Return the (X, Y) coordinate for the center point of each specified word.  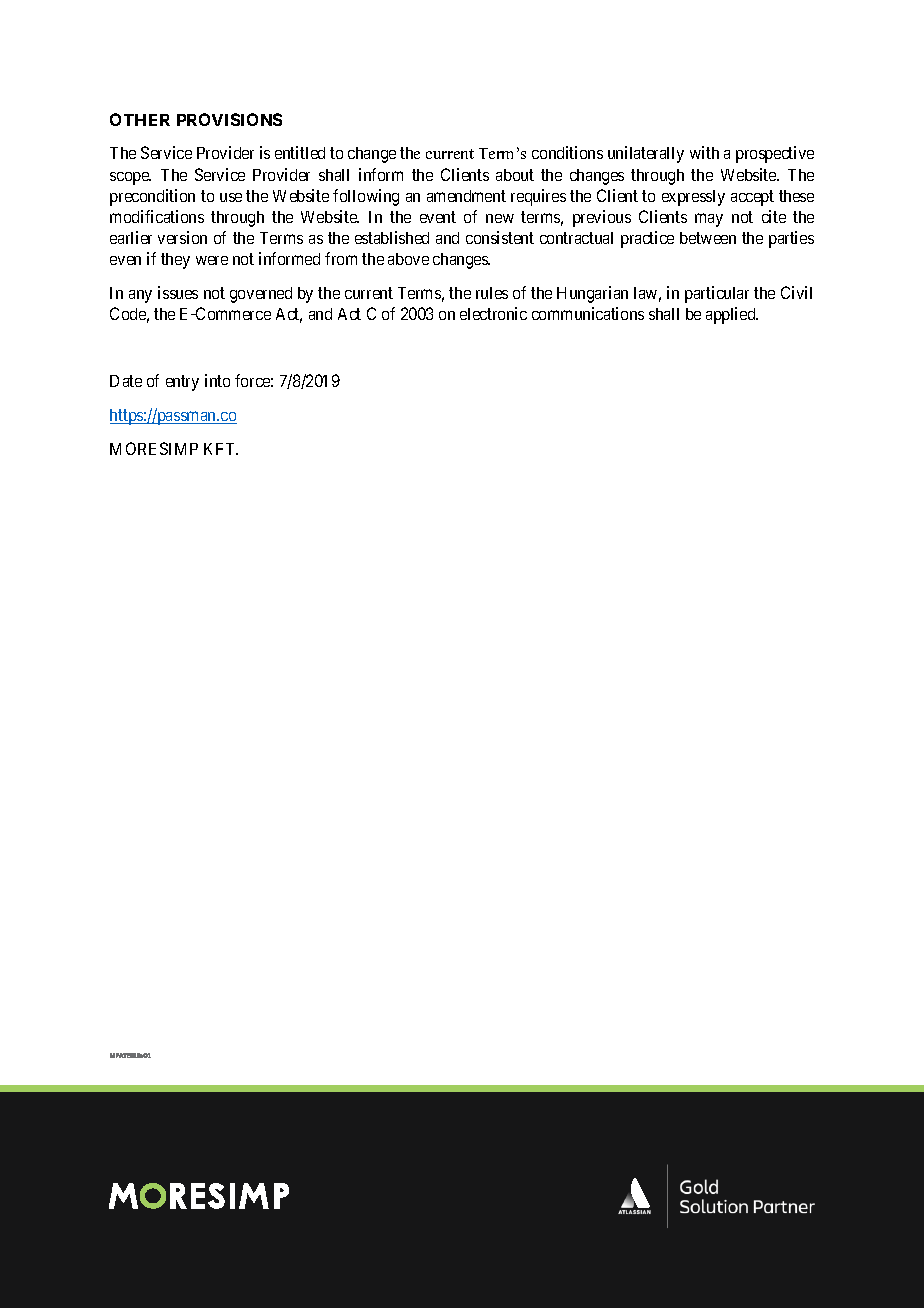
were (212, 260)
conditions (567, 152)
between (708, 238)
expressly (693, 198)
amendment (466, 196)
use (231, 197)
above (408, 259)
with (704, 152)
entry (182, 383)
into (217, 380)
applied (732, 315)
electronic (493, 313)
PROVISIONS (229, 119)
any (140, 296)
